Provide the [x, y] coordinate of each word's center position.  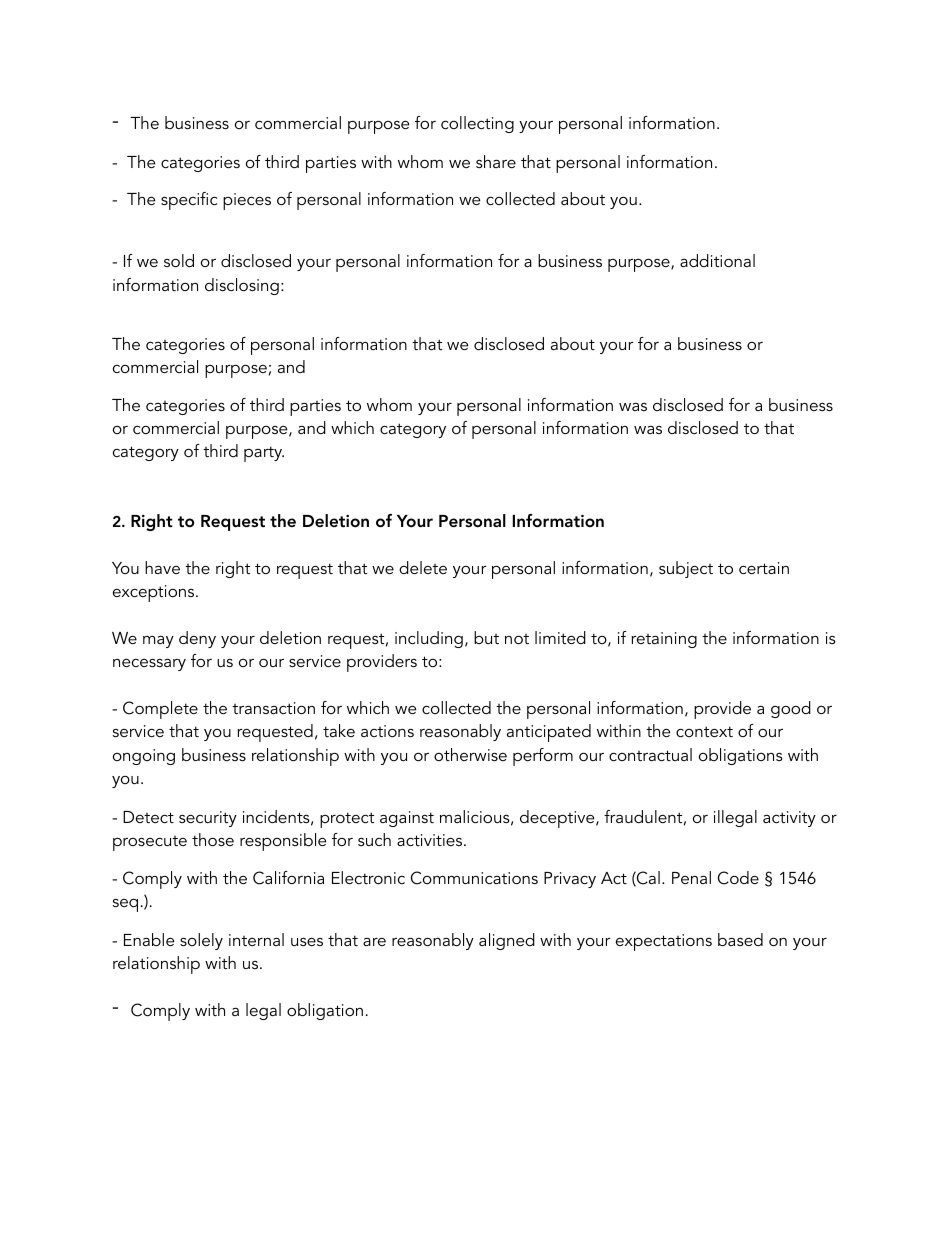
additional [717, 260]
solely [201, 941]
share [496, 161]
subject [686, 569]
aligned [507, 941]
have [162, 567]
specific [189, 201]
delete [423, 567]
